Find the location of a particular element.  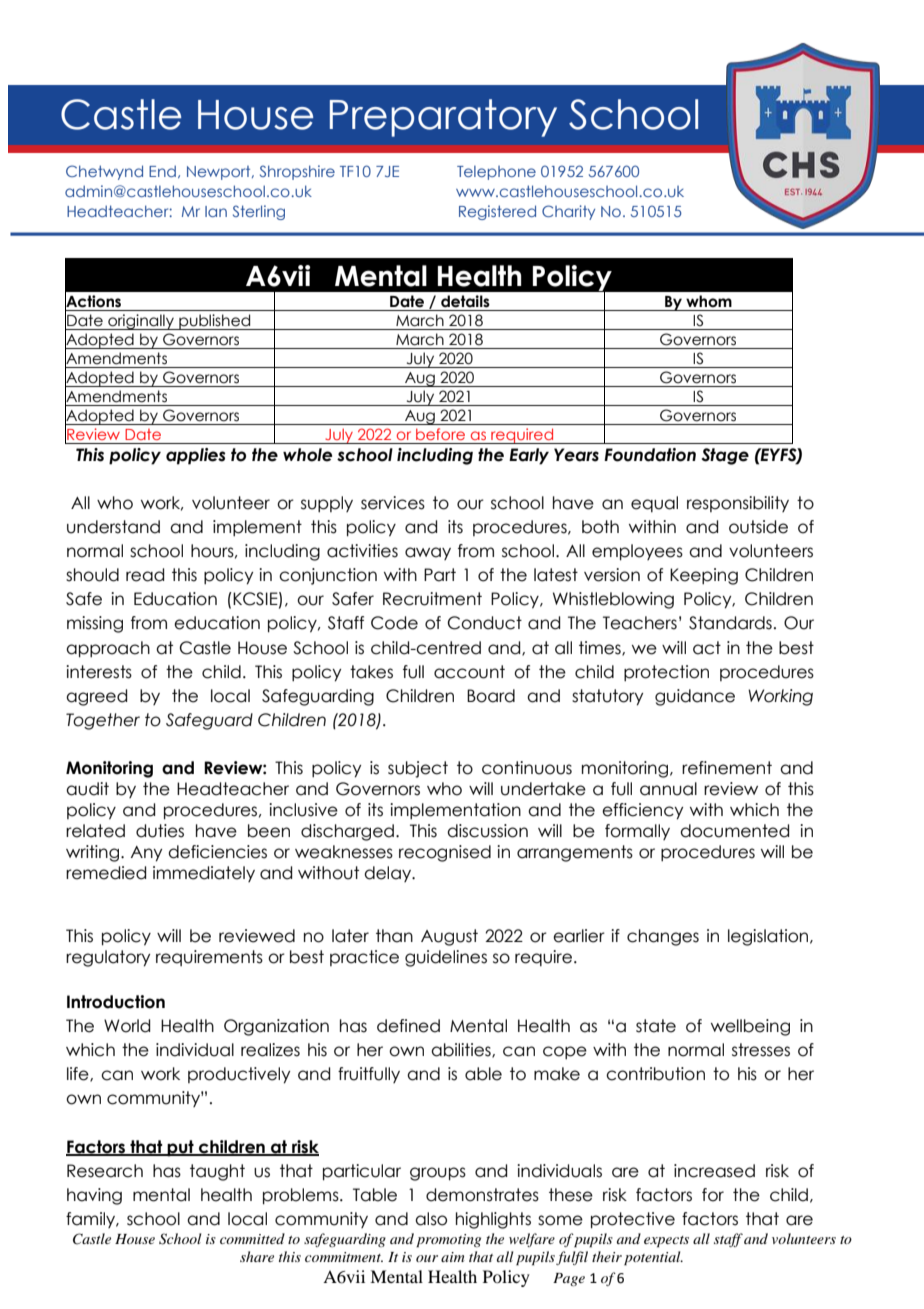

promoting is located at coordinates (448, 1241).
